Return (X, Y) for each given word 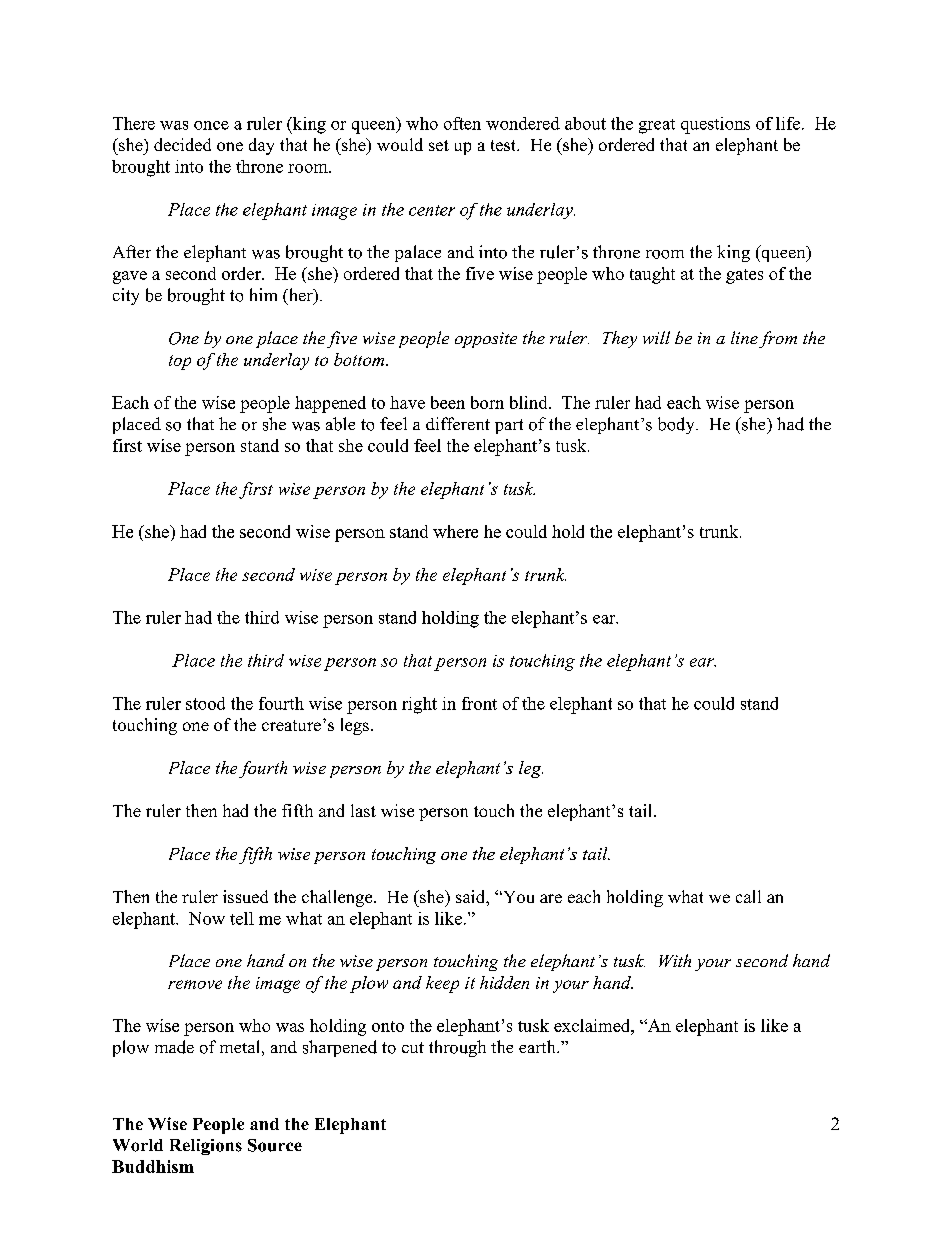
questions (715, 125)
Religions (206, 1147)
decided (182, 144)
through (457, 1048)
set (439, 145)
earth (538, 1046)
